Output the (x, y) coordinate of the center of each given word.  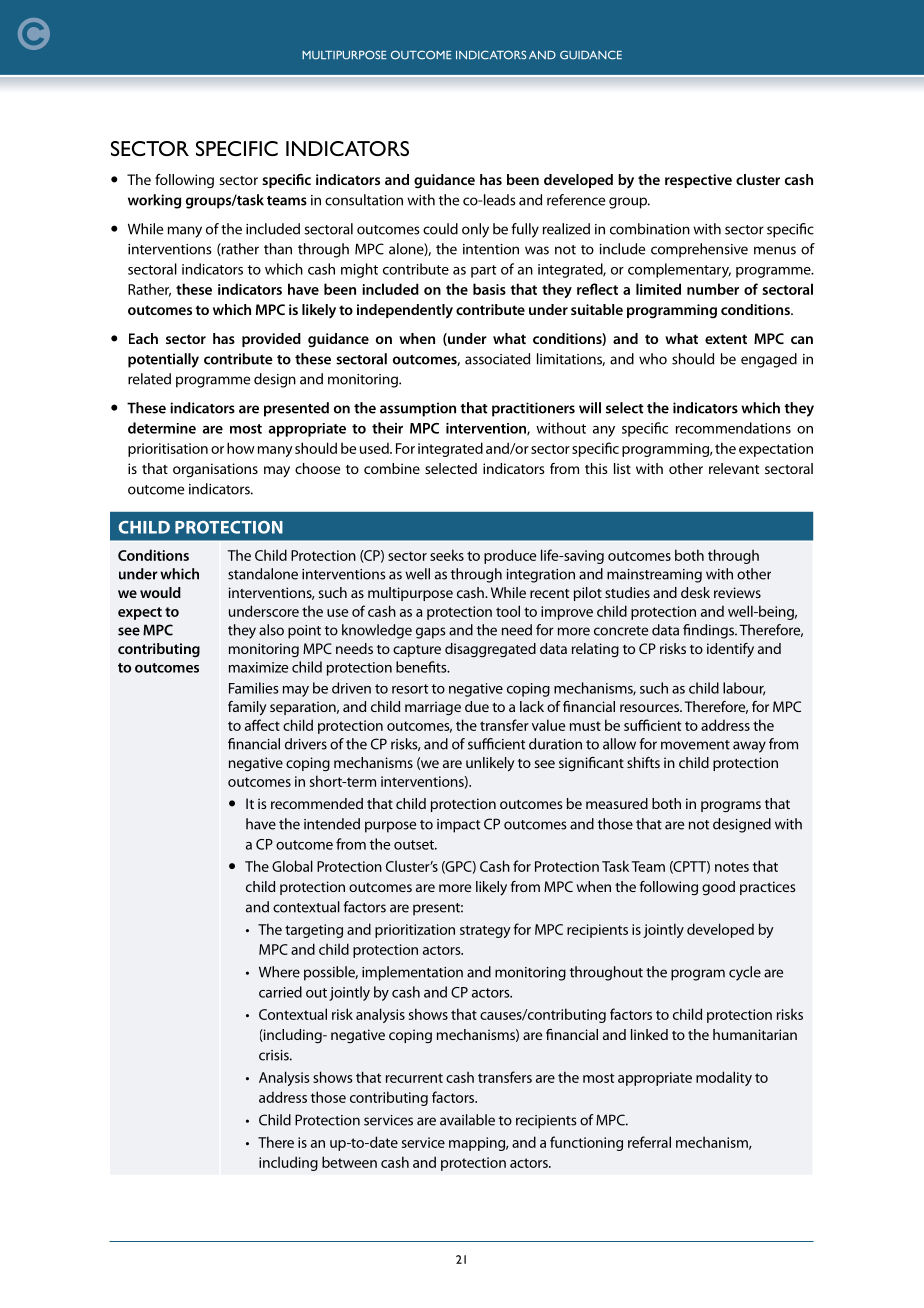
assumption (418, 409)
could (440, 229)
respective (698, 181)
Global (292, 866)
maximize (258, 667)
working (154, 201)
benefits (422, 667)
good (718, 888)
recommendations (733, 428)
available (467, 1120)
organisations (215, 470)
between (349, 1162)
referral (649, 1142)
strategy (485, 931)
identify (730, 650)
